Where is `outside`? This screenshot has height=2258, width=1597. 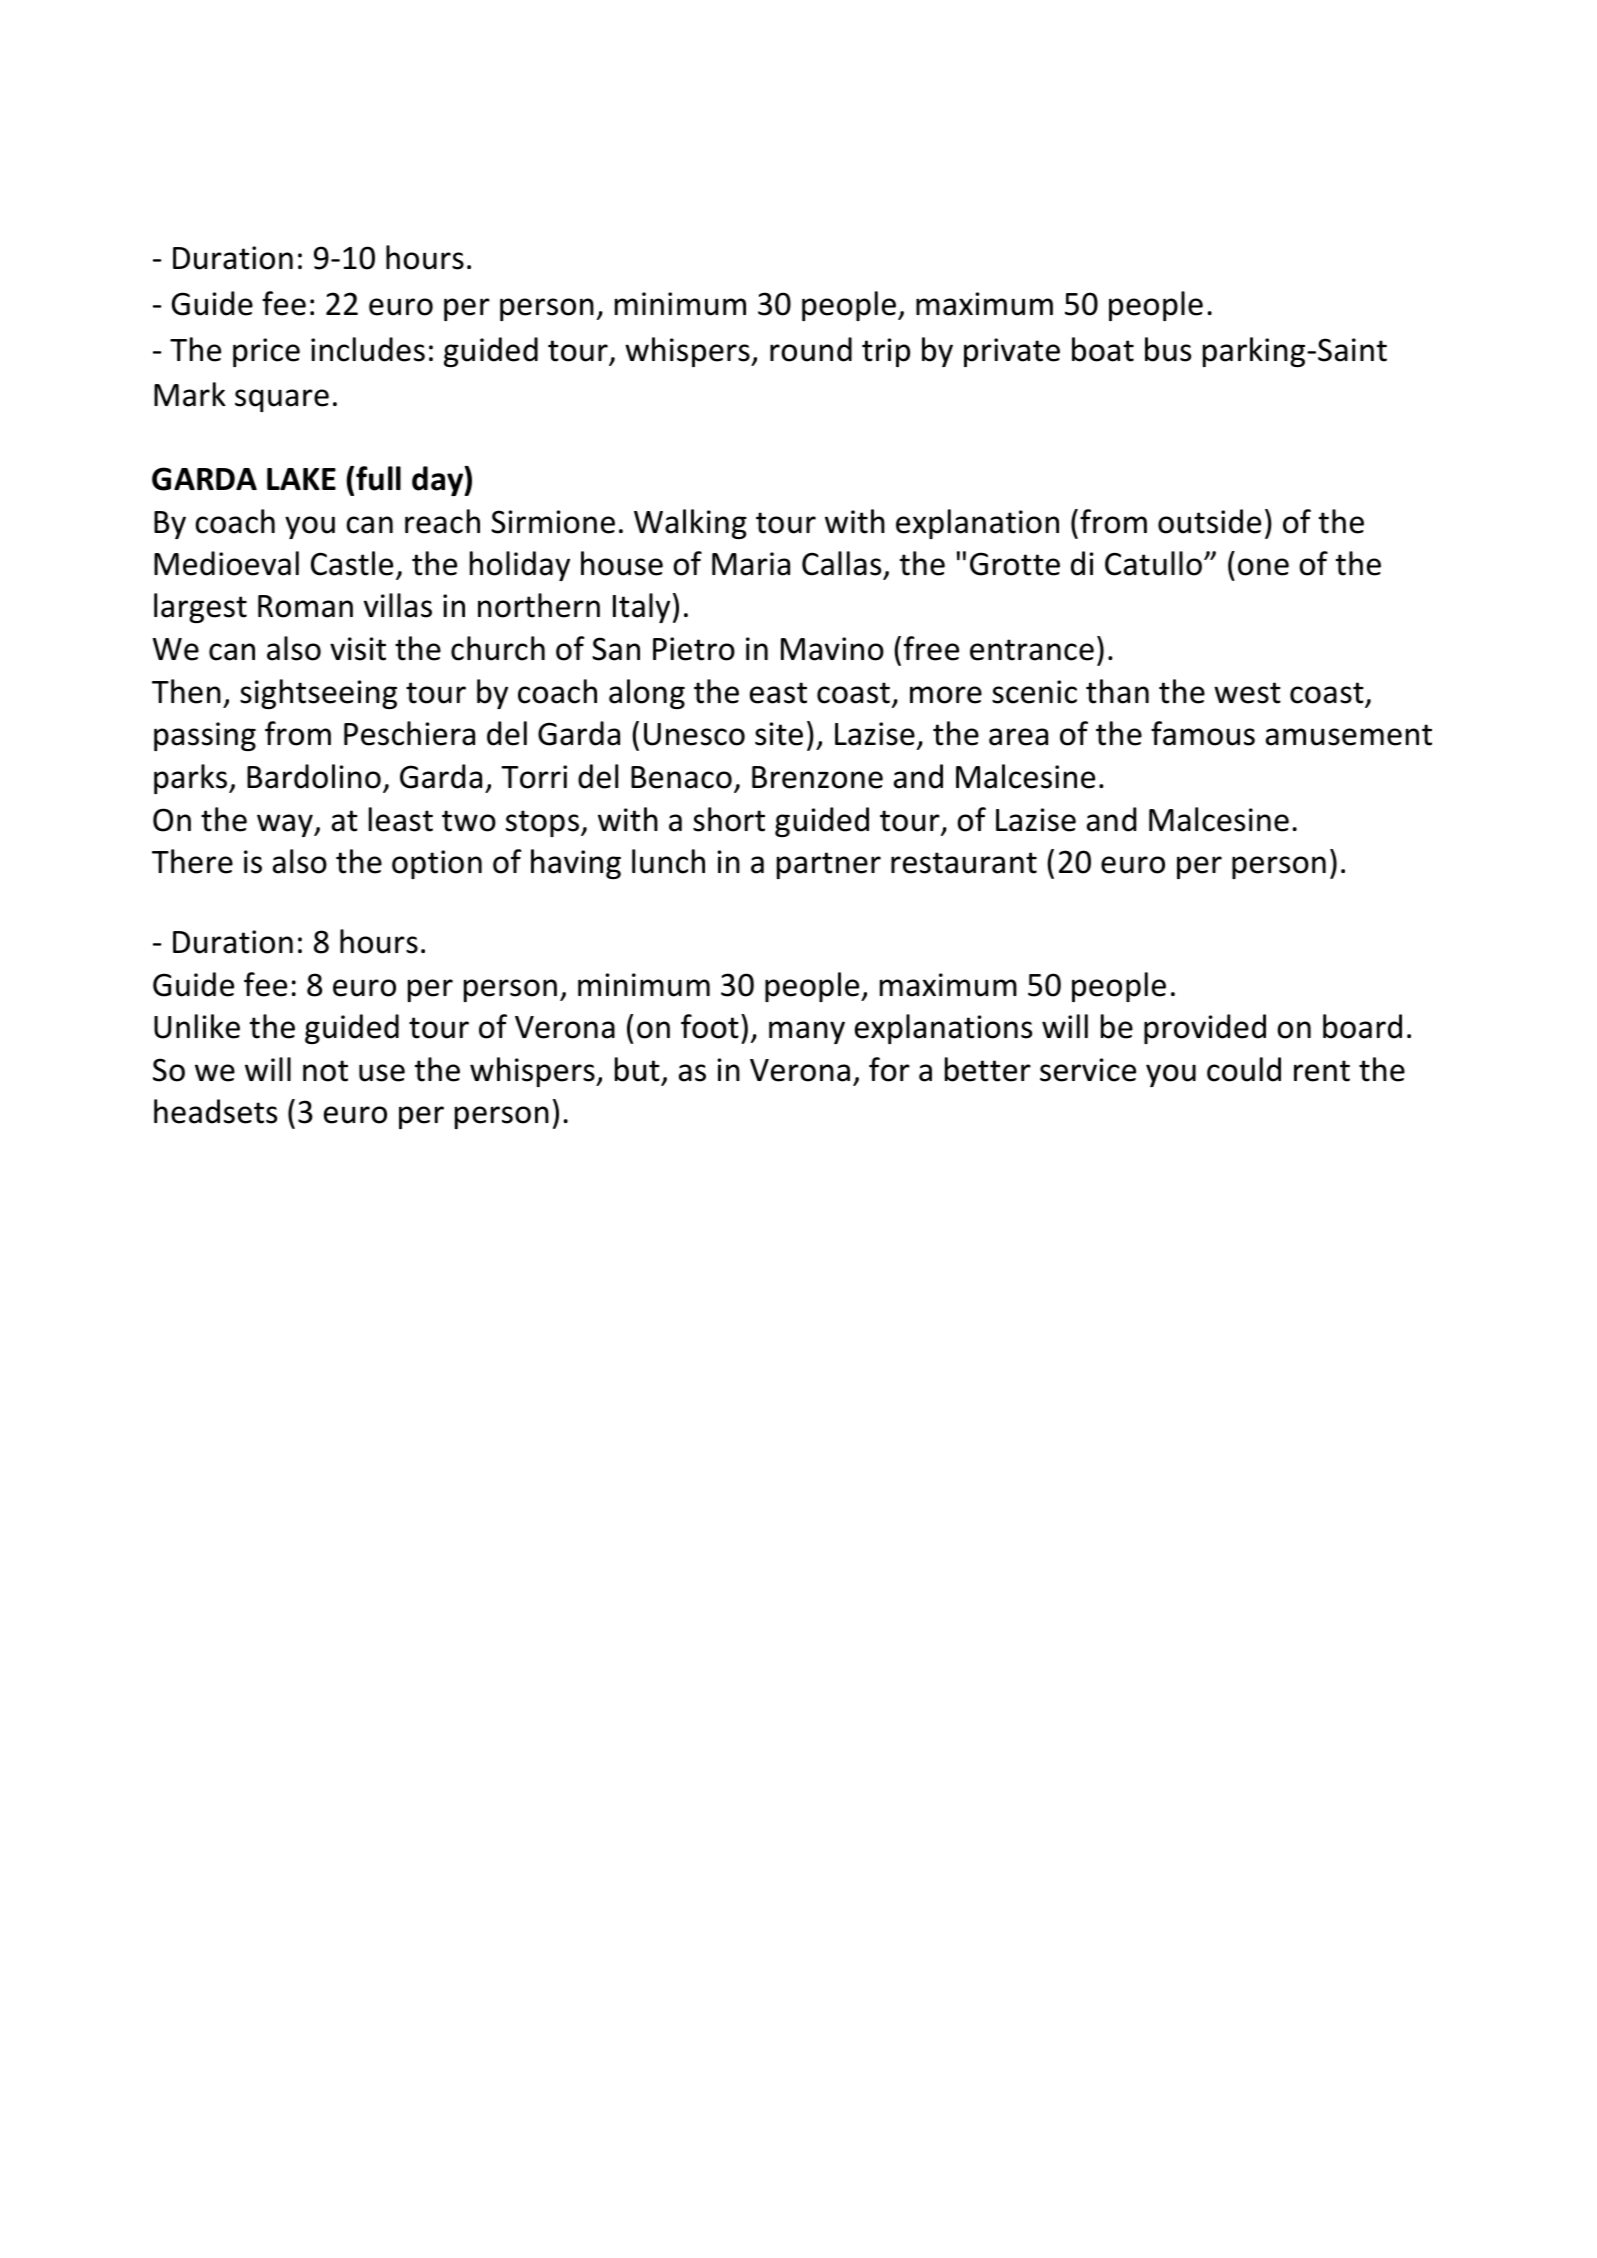 outside is located at coordinates (1209, 521).
